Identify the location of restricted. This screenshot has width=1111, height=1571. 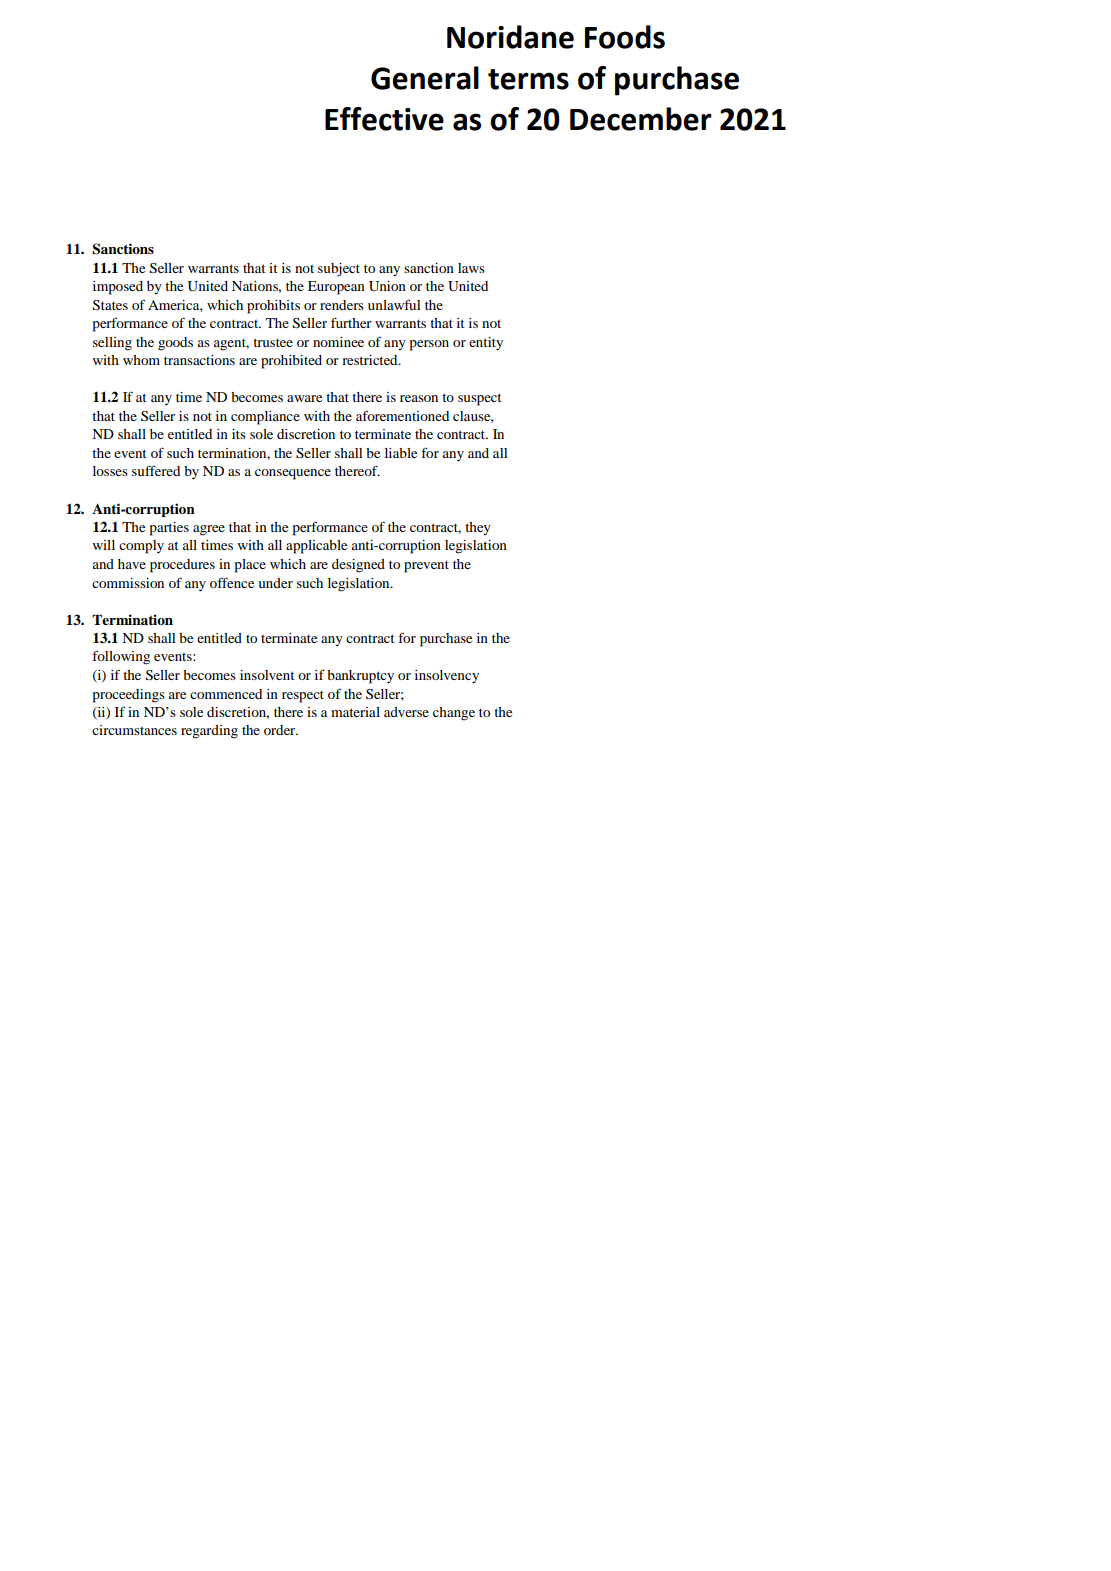
(371, 360).
